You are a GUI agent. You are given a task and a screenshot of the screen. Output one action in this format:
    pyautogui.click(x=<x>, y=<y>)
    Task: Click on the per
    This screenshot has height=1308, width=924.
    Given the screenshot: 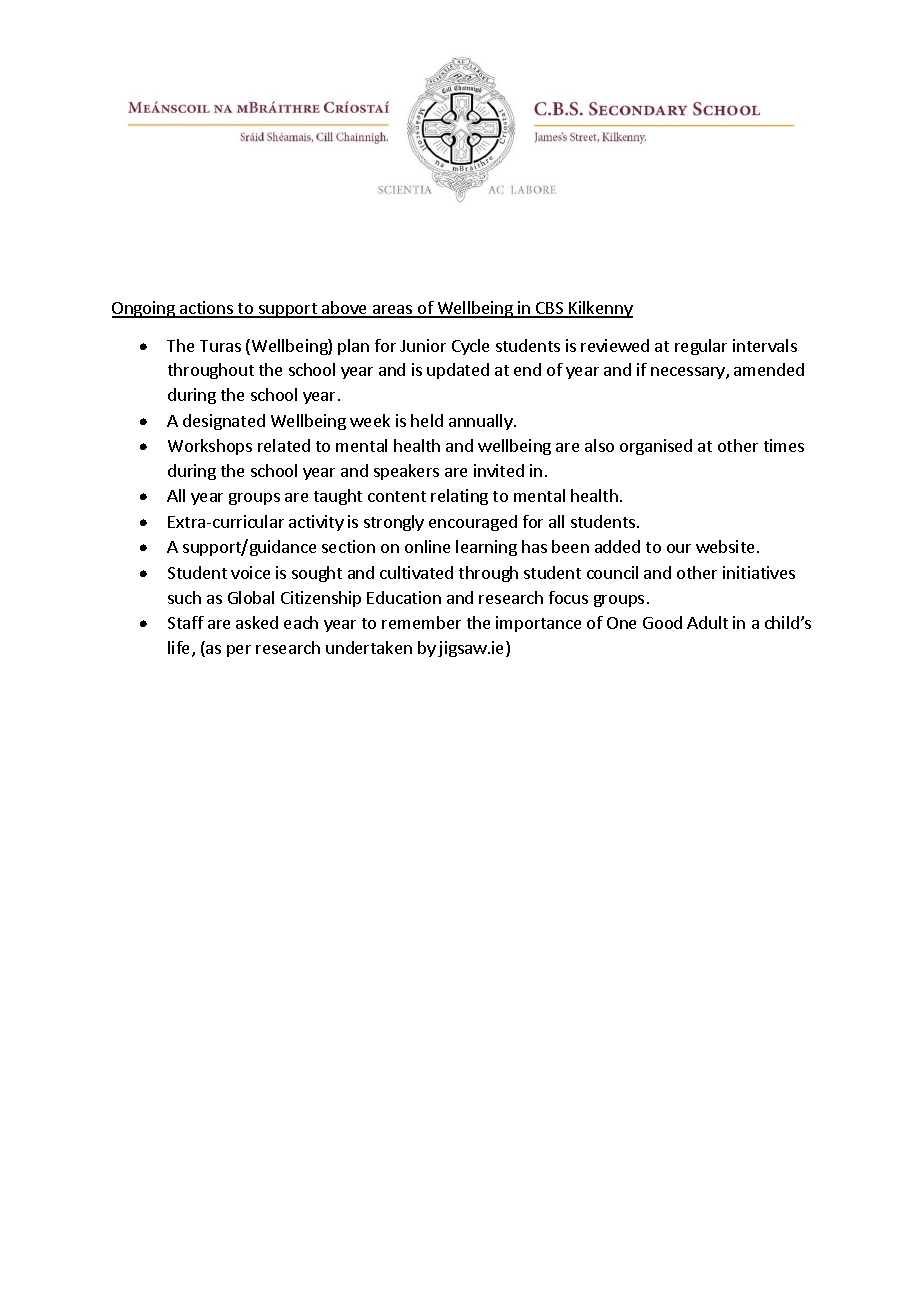 What is the action you would take?
    pyautogui.click(x=239, y=651)
